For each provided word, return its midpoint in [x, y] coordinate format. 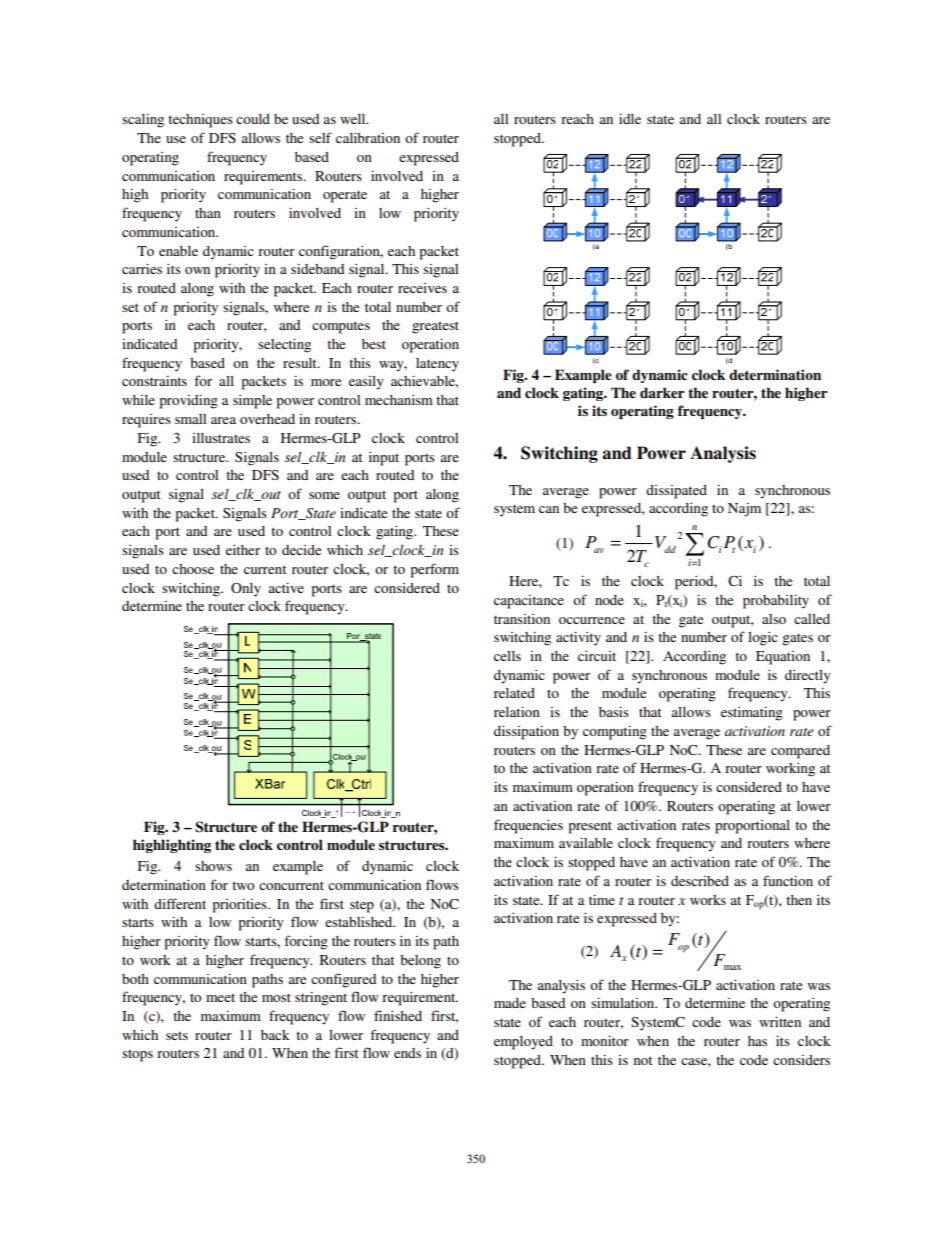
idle [630, 118]
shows [213, 866]
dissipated [676, 492]
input [384, 459]
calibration [368, 138]
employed [523, 1043]
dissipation [526, 732]
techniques [200, 121]
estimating [752, 713]
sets [177, 1036]
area [223, 420]
